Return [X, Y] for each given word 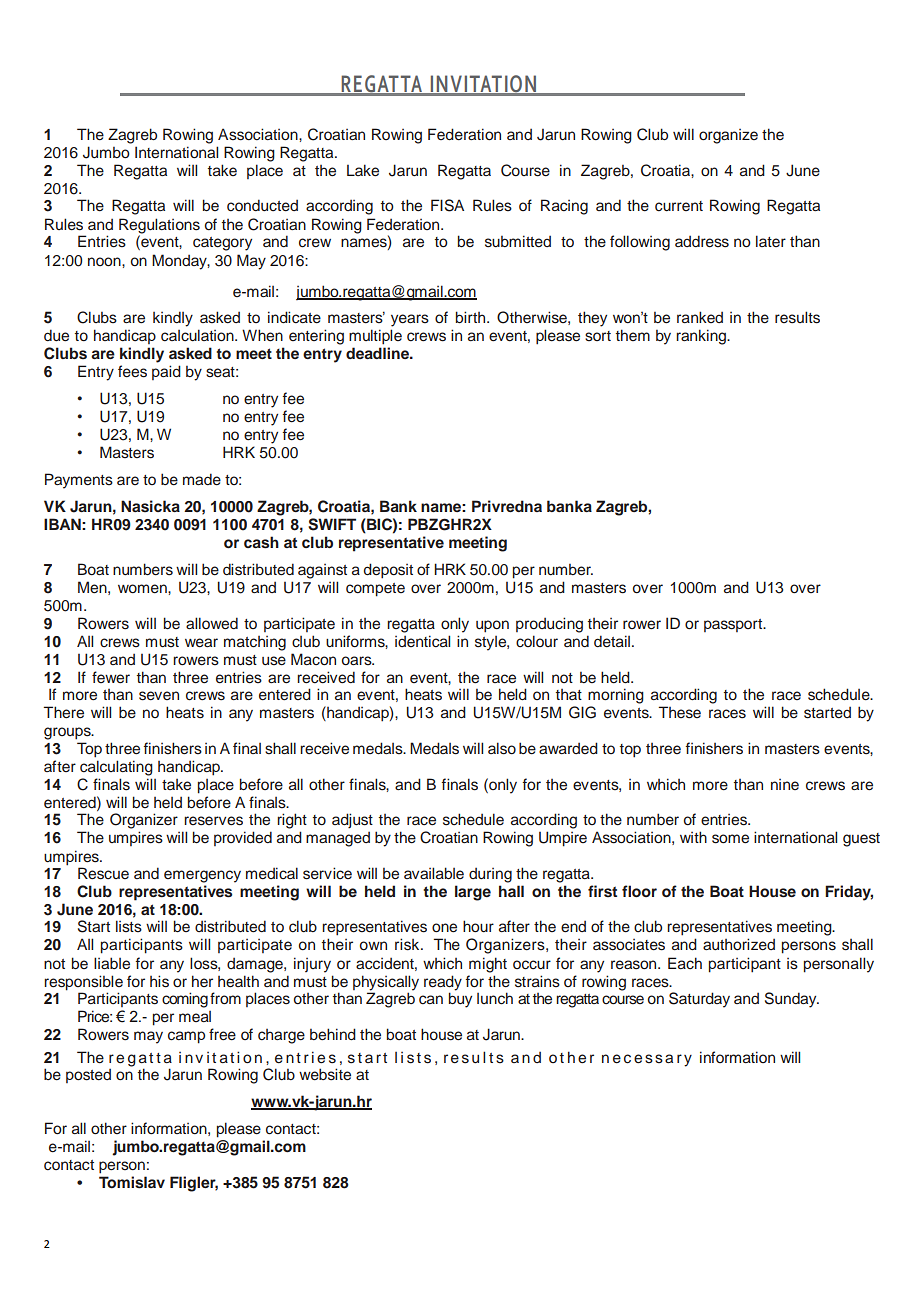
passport [734, 625]
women [143, 589]
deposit [388, 571]
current [679, 206]
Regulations [159, 227]
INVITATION [483, 85]
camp [186, 1037]
